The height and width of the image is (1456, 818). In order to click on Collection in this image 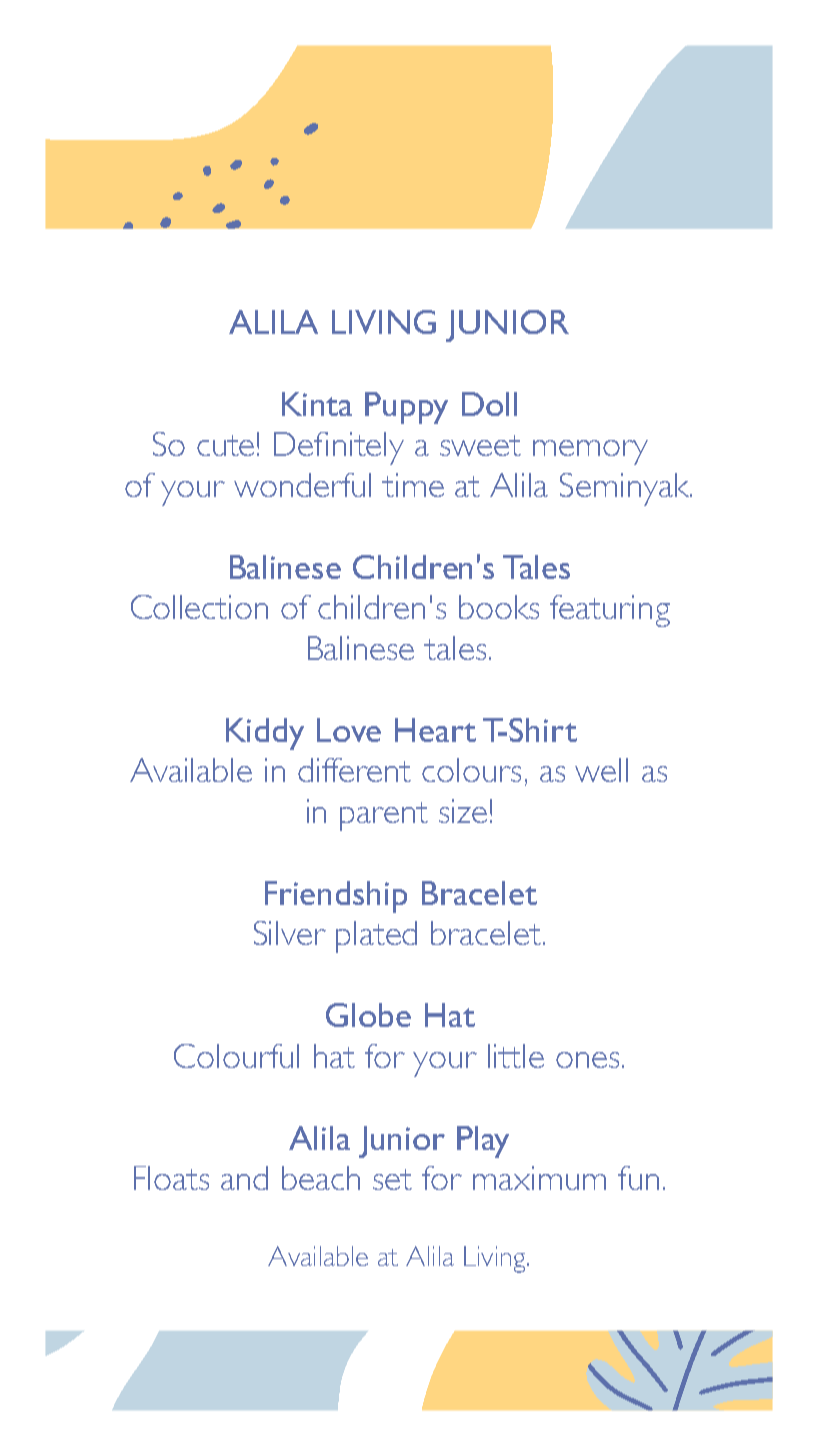, I will do `click(199, 607)`.
